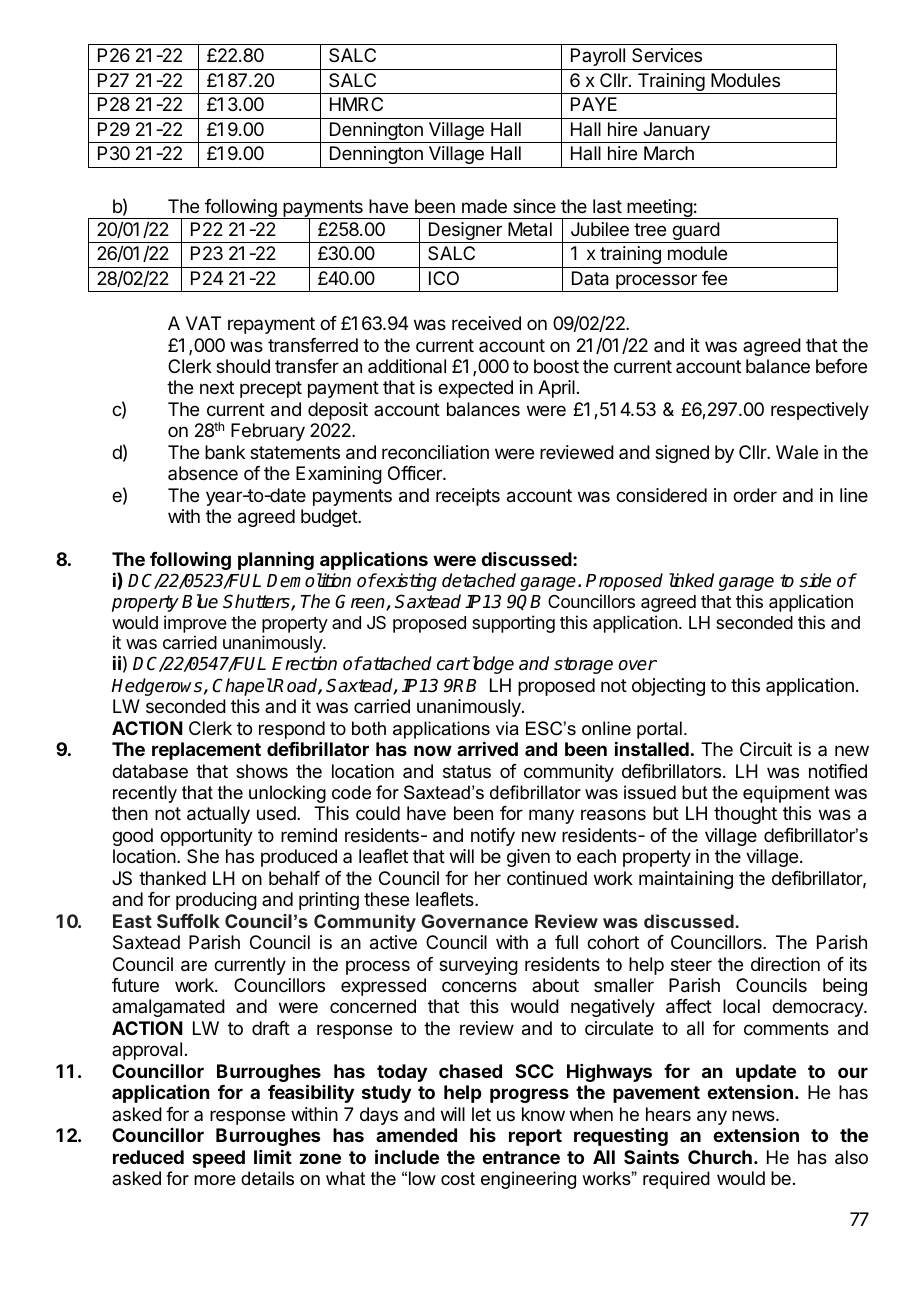  Describe the element at coordinates (786, 794) in the page. I see `equipment` at that location.
